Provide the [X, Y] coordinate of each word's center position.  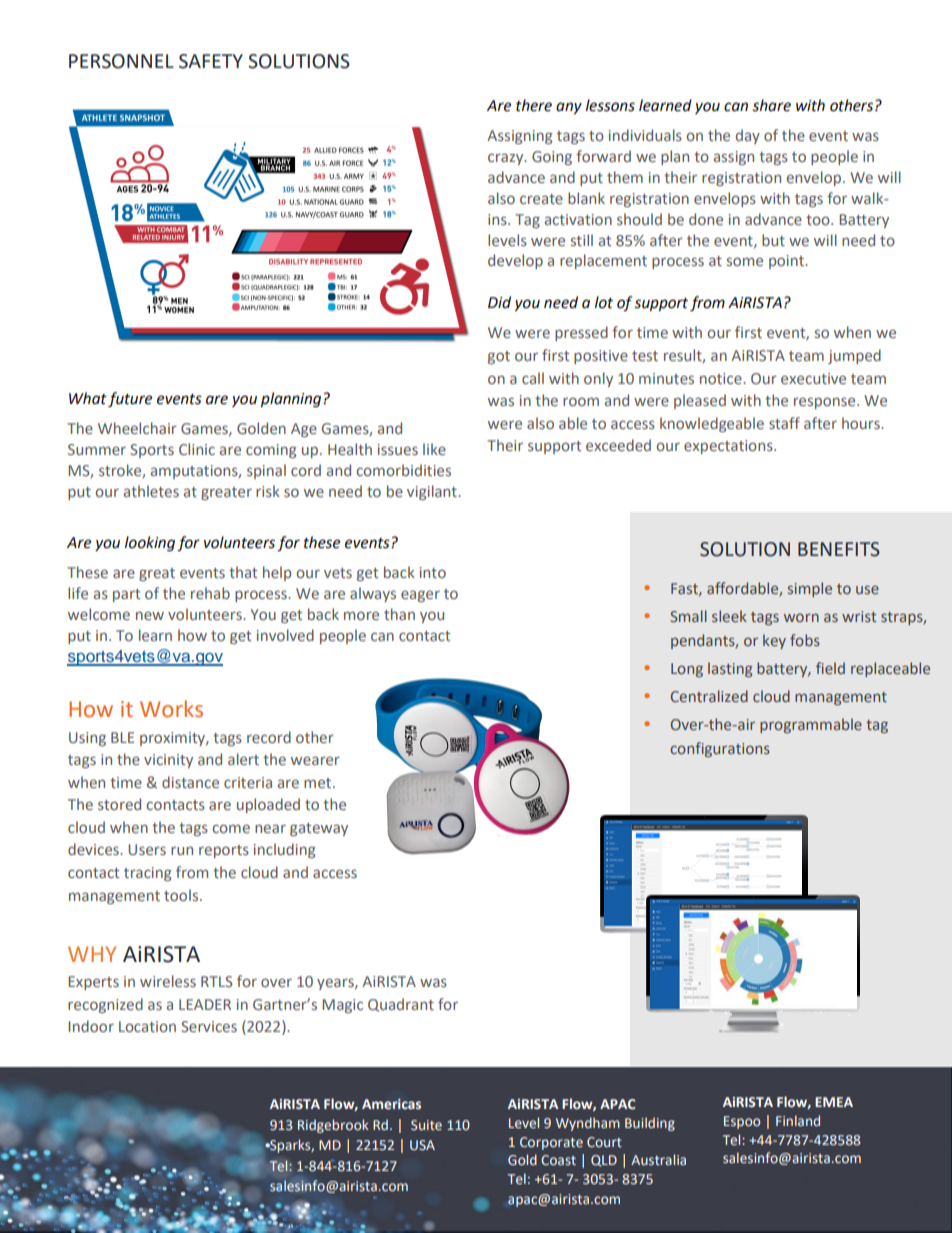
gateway [319, 829]
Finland [798, 1120]
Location [147, 1026]
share [771, 105]
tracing [148, 874]
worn [801, 617]
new [150, 615]
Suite [426, 1125]
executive [813, 378]
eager [420, 596]
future [130, 400]
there [534, 105]
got [499, 357]
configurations [720, 749]
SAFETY [211, 61]
